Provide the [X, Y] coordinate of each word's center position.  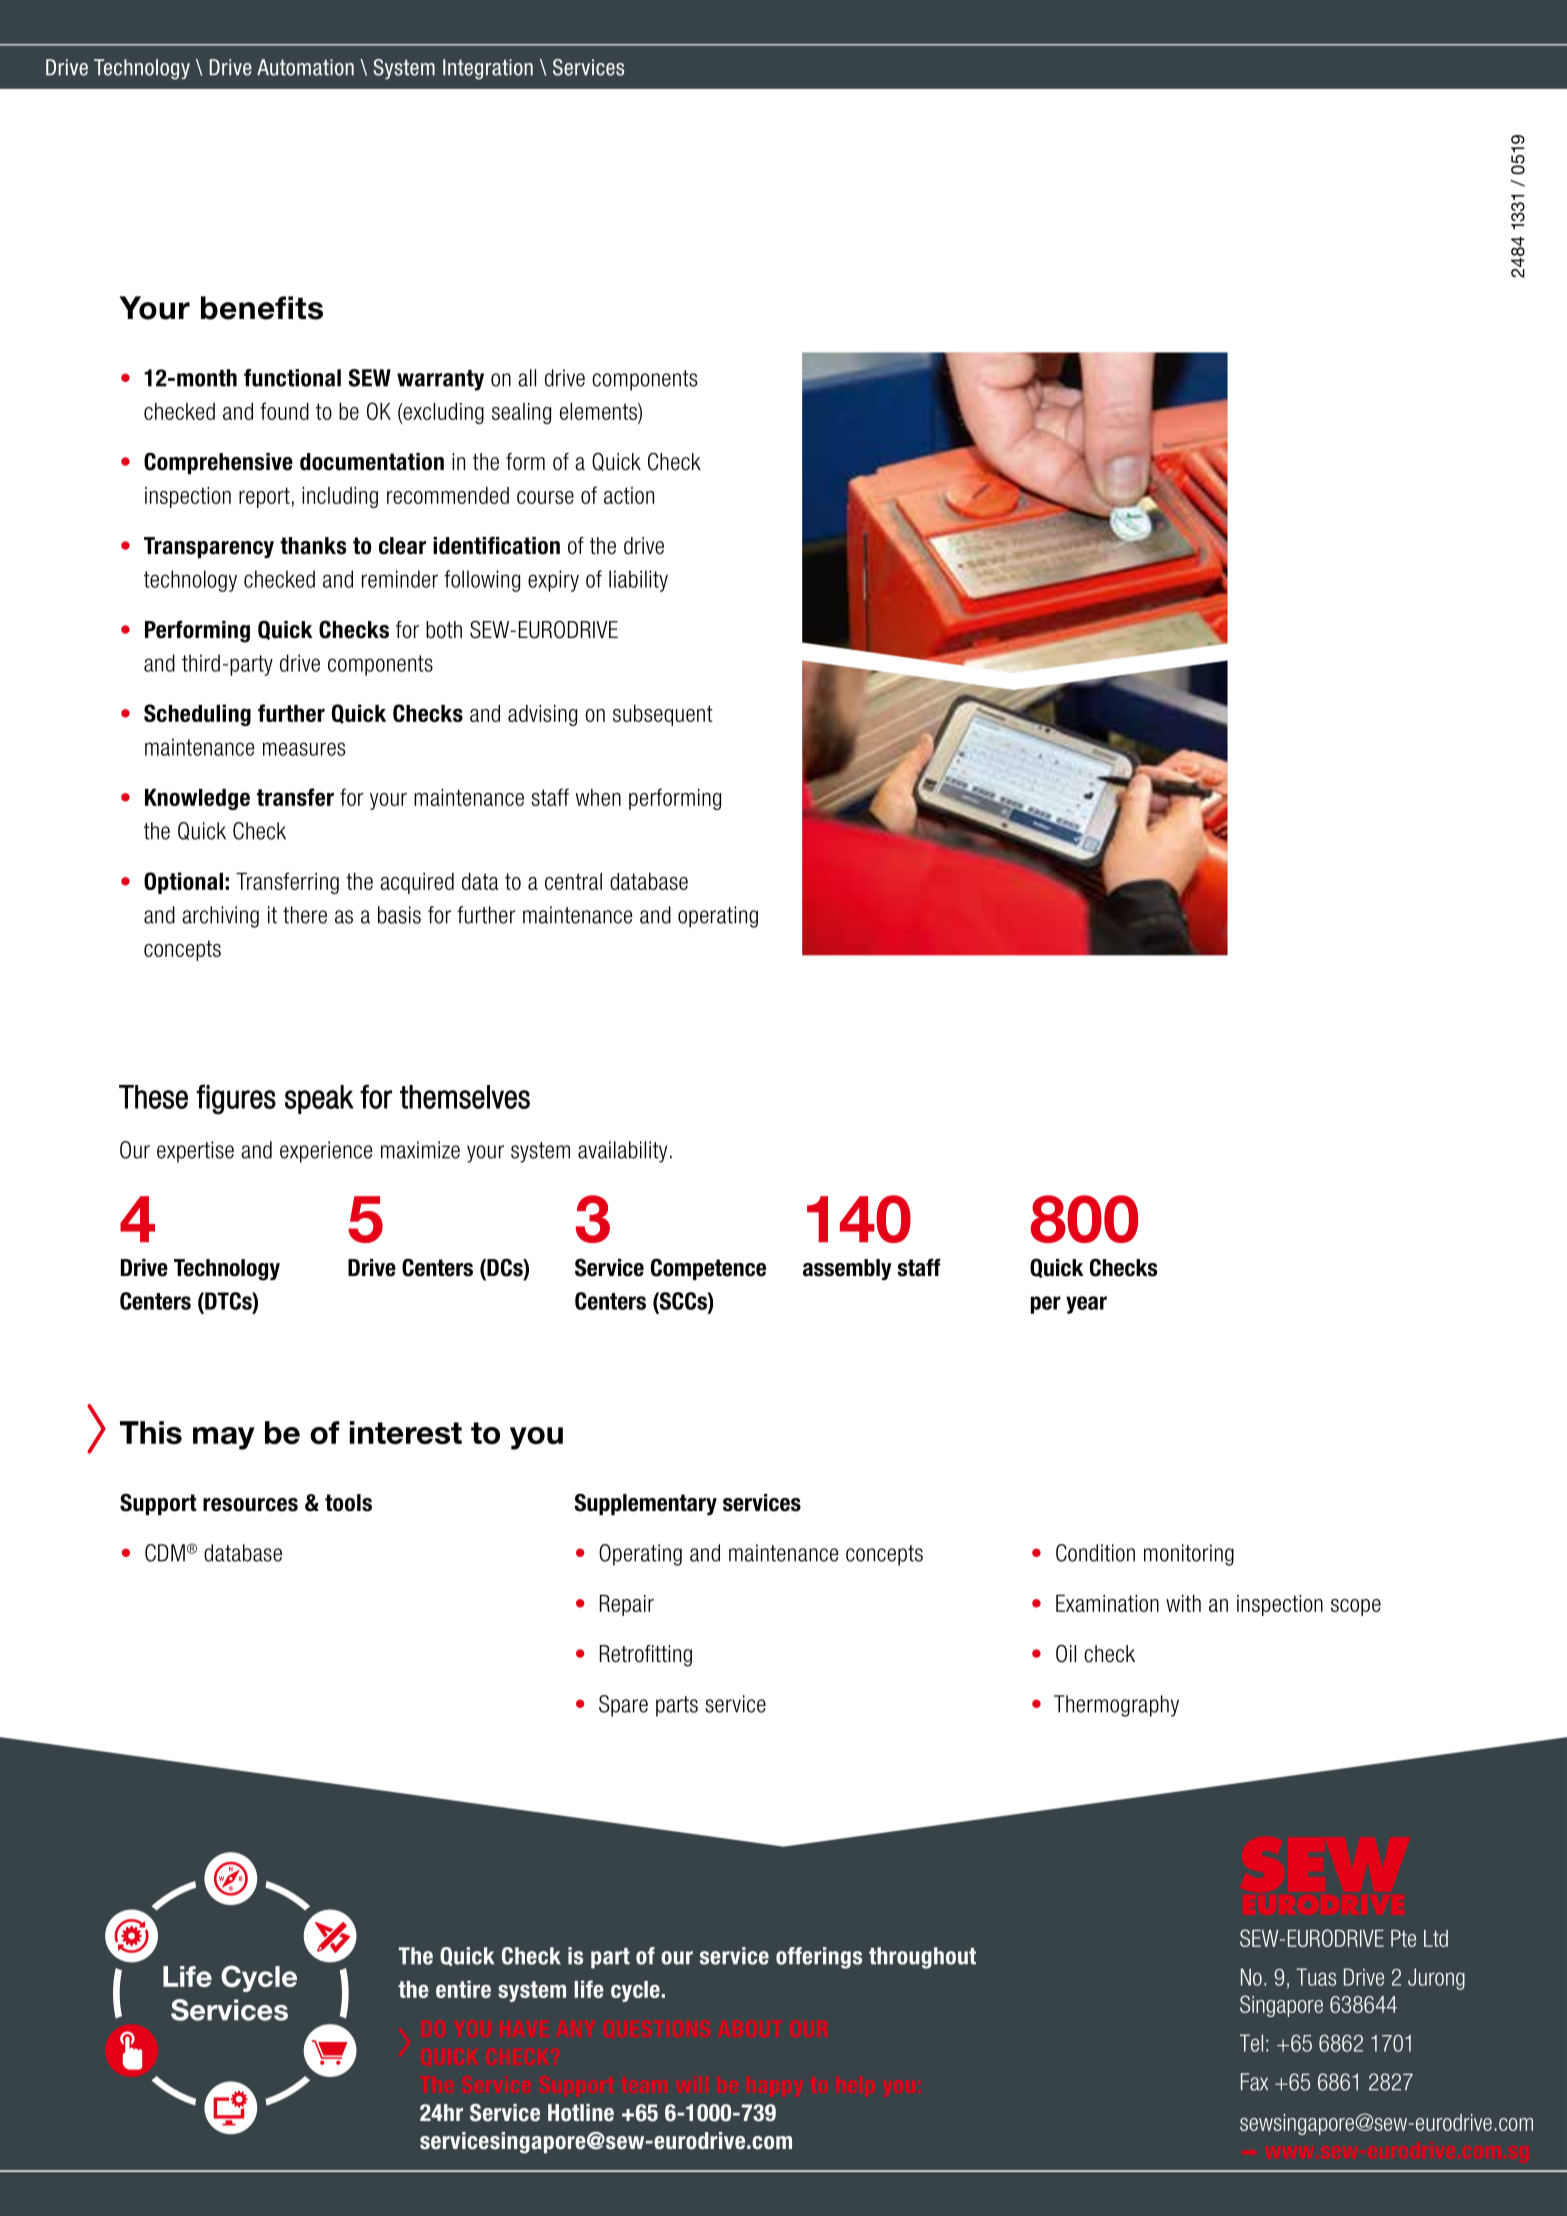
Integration [488, 69]
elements [599, 411]
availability [622, 1152]
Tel [1251, 2043]
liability [638, 581]
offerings [819, 1958]
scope [1356, 1607]
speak [319, 1099]
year [1086, 1305]
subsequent [663, 715]
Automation [305, 67]
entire [463, 1989]
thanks [313, 546]
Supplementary [645, 1504]
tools [348, 1503]
